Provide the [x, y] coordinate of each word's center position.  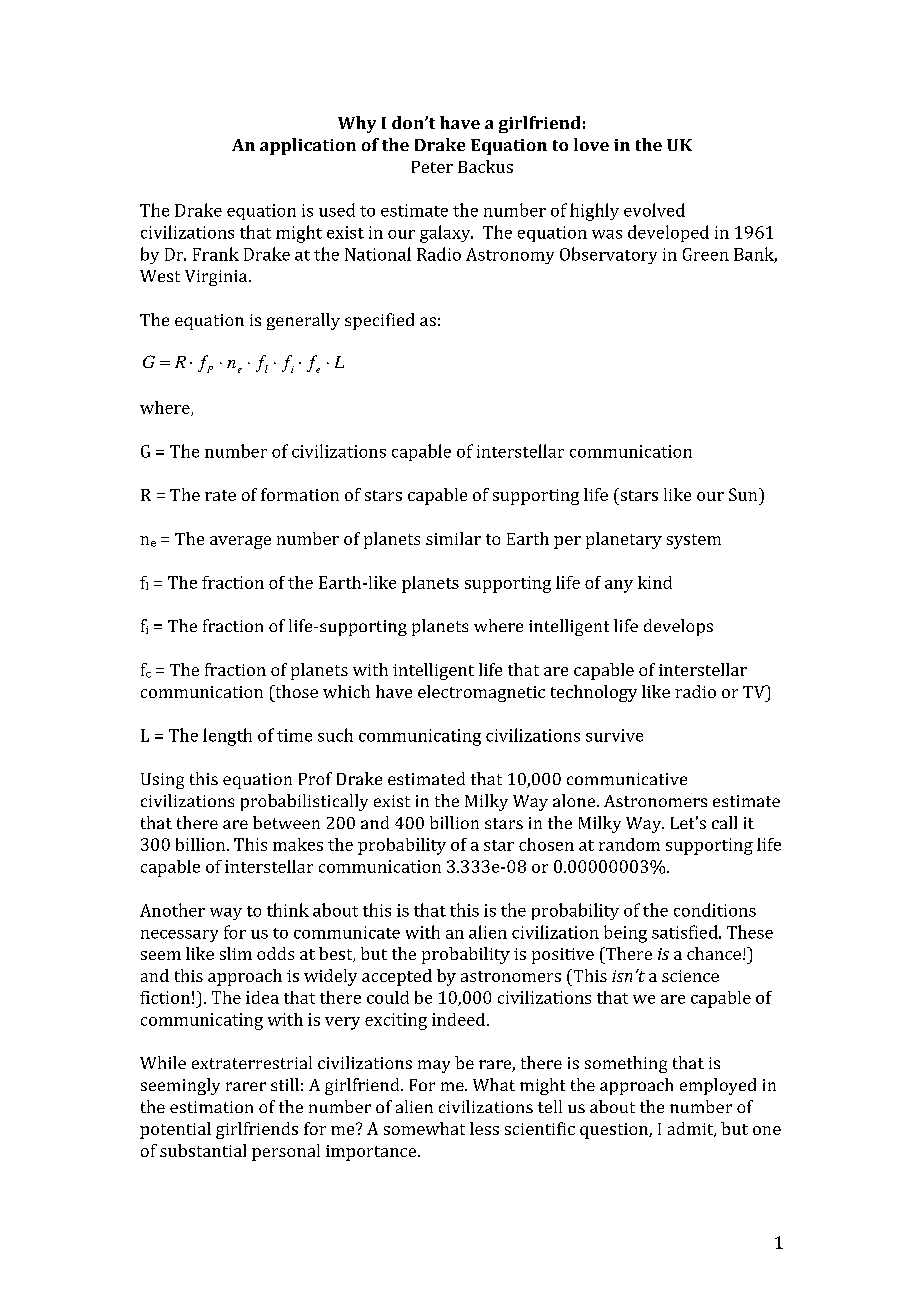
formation [300, 494]
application [308, 146]
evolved [654, 210]
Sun [744, 494]
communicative [627, 779]
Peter [432, 167]
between [286, 822]
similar [453, 538]
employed [718, 1086]
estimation [211, 1107]
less [484, 1128]
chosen [546, 844]
